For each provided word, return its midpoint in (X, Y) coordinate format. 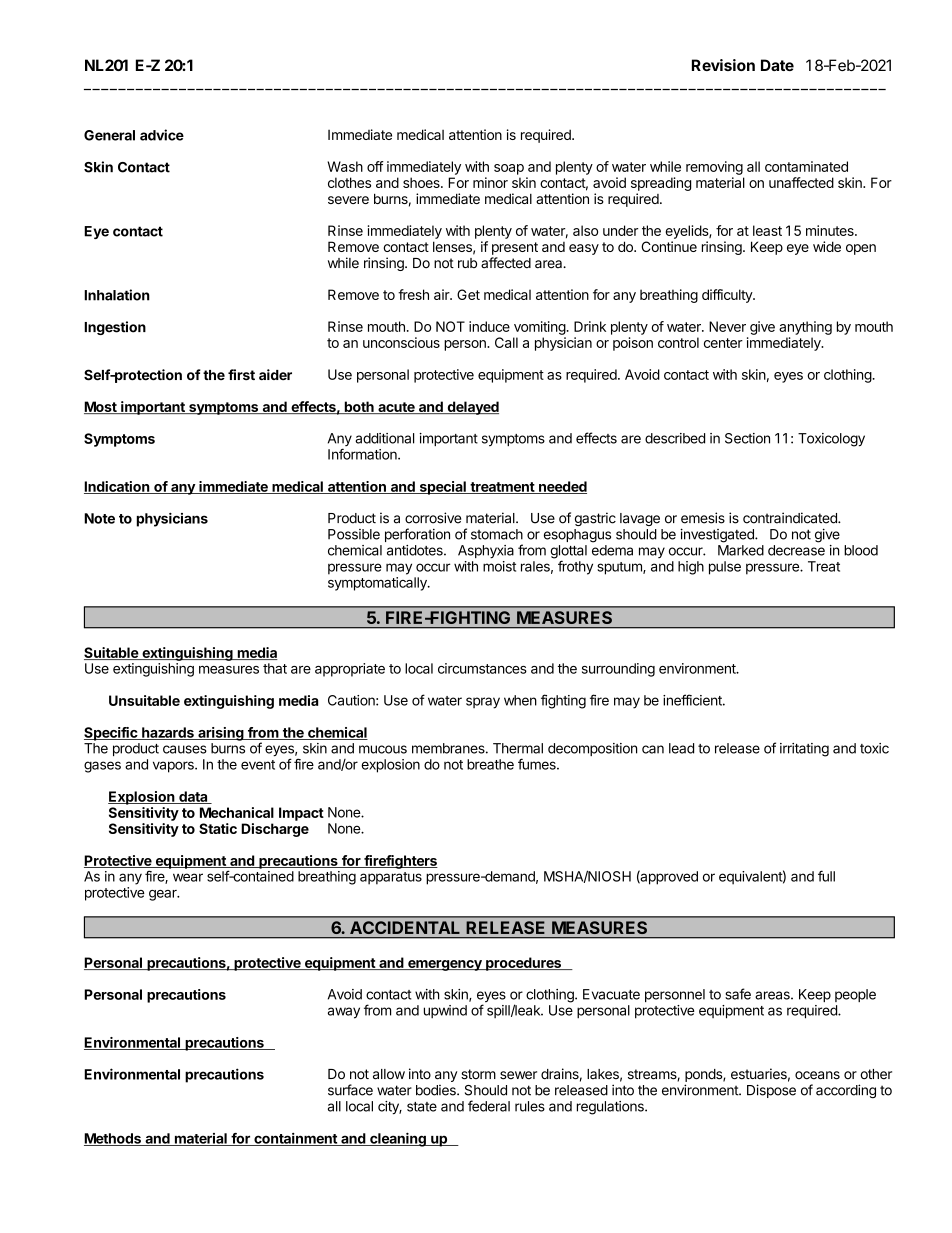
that (275, 668)
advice (162, 135)
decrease (796, 550)
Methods (113, 1139)
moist (499, 566)
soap (509, 169)
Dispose (771, 1091)
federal (489, 1106)
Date (777, 65)
